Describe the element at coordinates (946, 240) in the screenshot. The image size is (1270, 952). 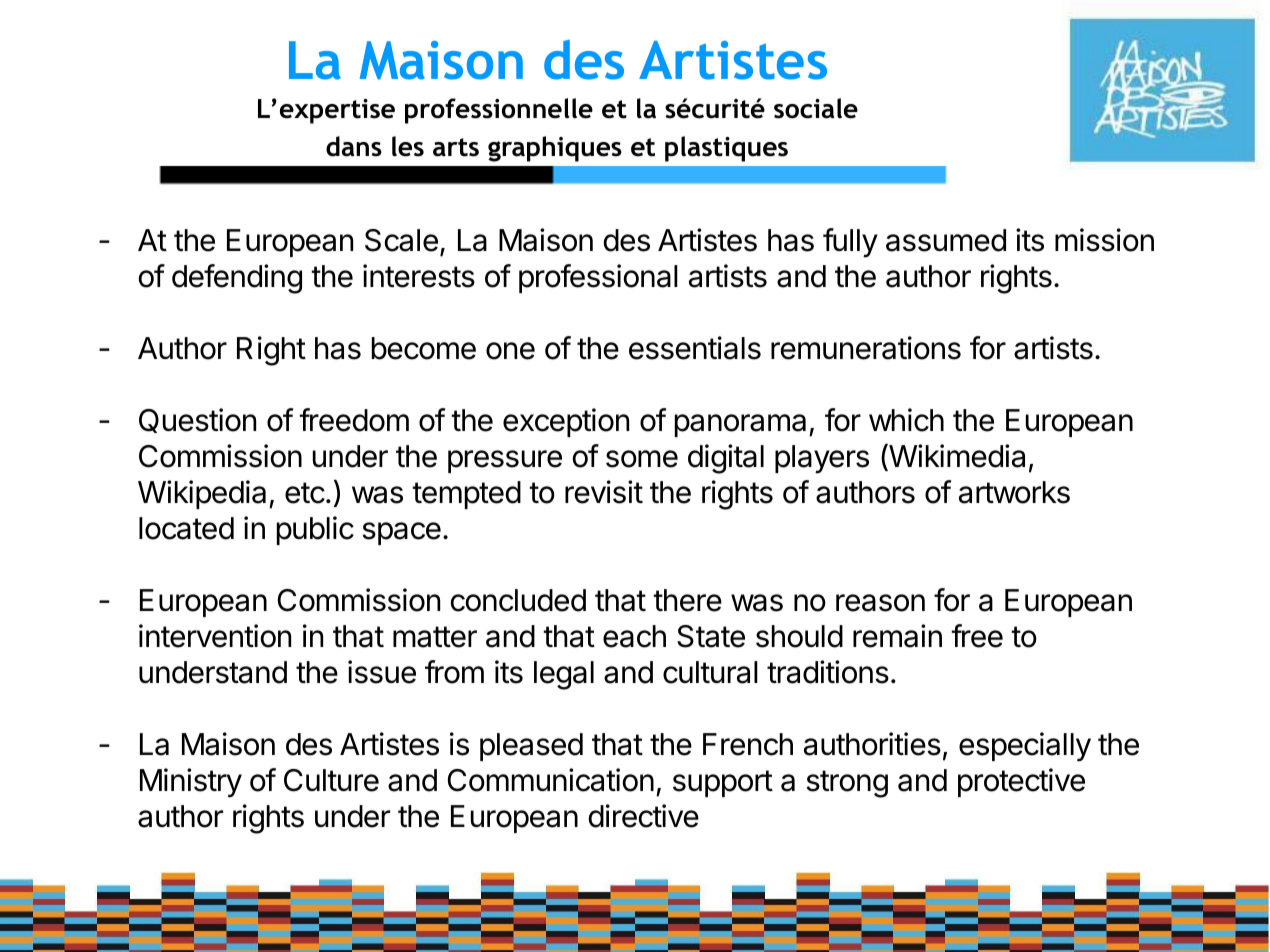
I see `assumed` at that location.
